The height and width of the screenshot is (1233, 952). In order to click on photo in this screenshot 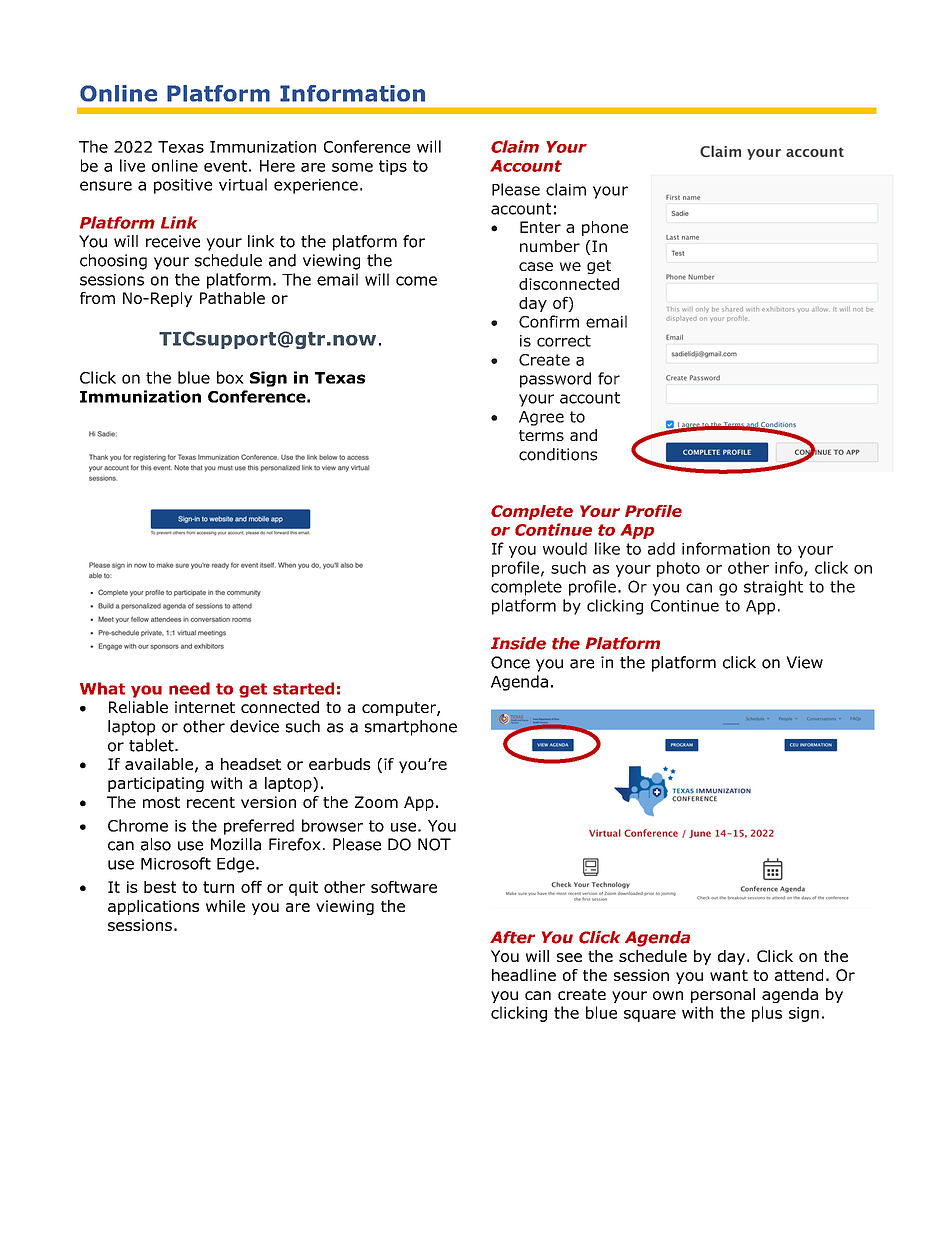, I will do `click(678, 569)`.
